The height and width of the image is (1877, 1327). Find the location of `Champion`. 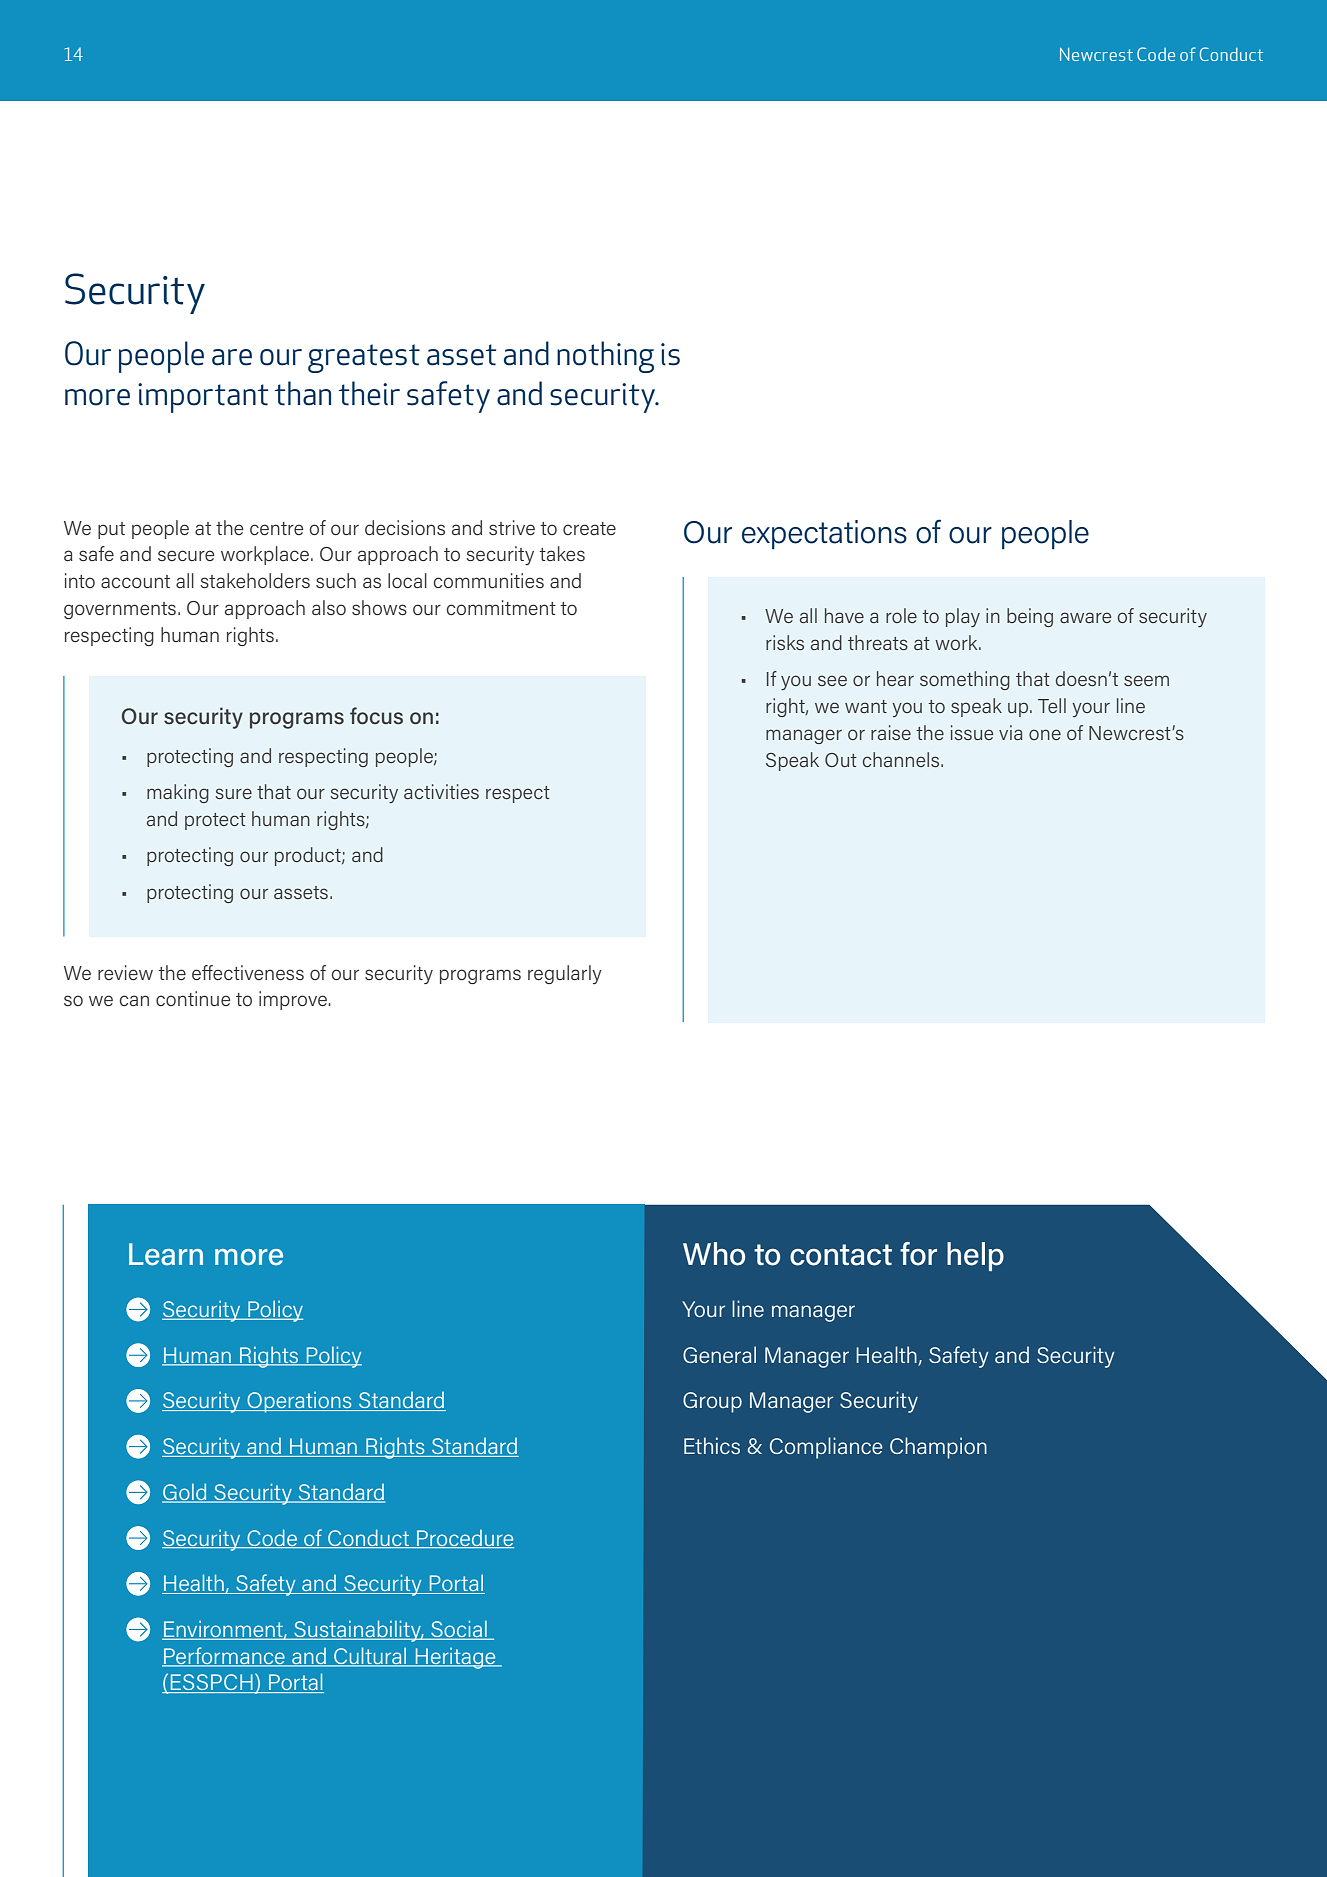

Champion is located at coordinates (938, 1448).
